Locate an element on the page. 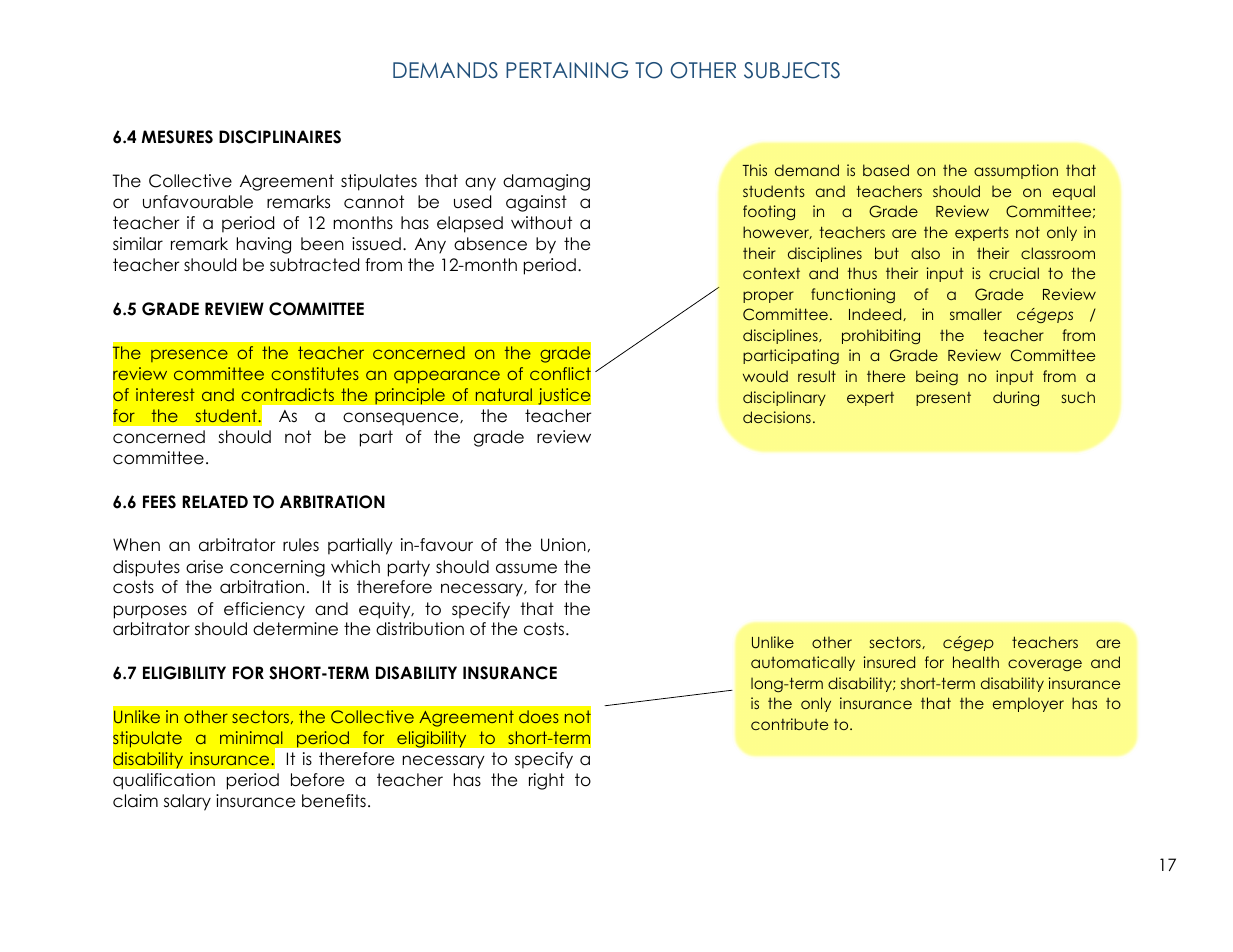 The image size is (1233, 952). SUBJECTS is located at coordinates (792, 70).
